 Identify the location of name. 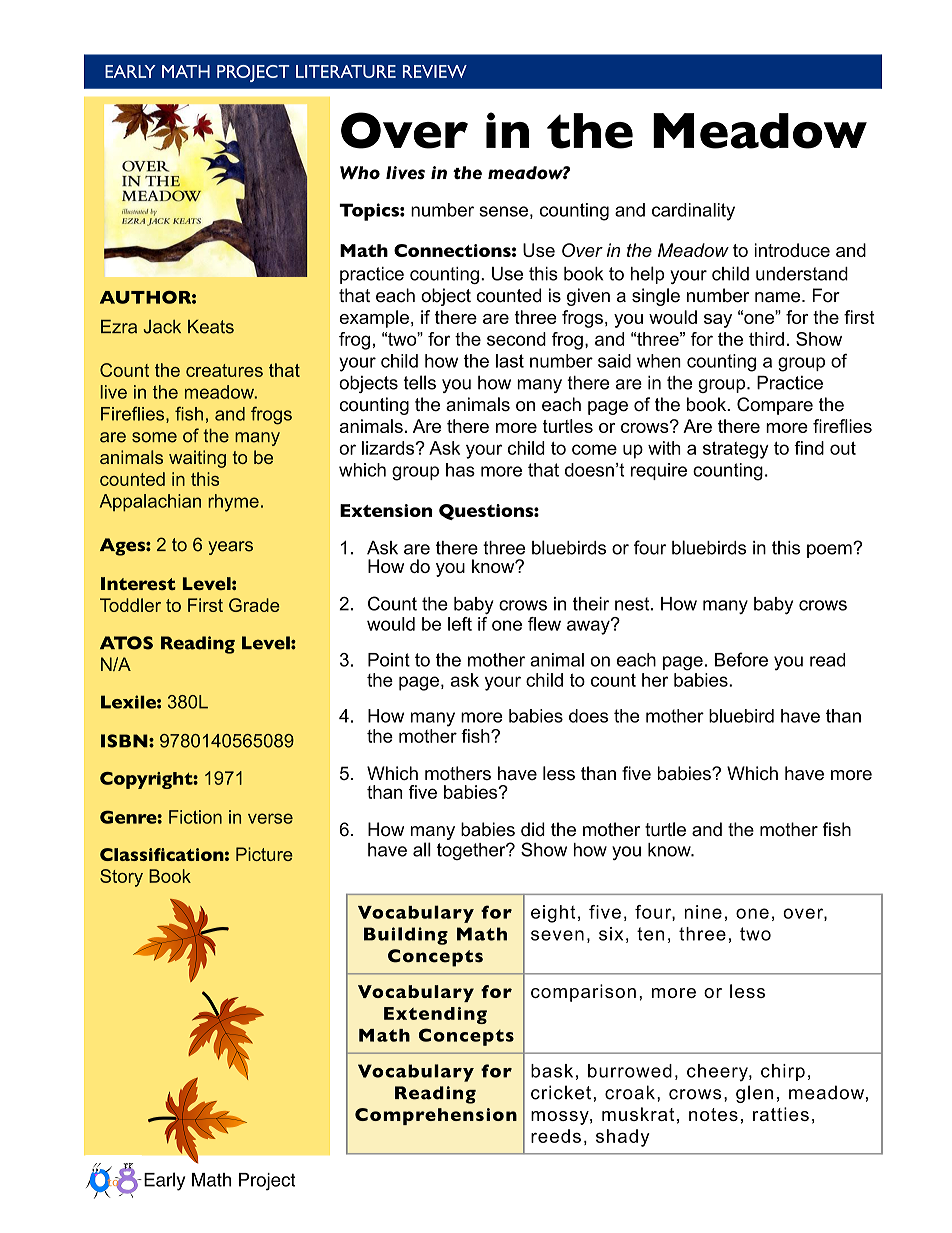
(779, 297).
